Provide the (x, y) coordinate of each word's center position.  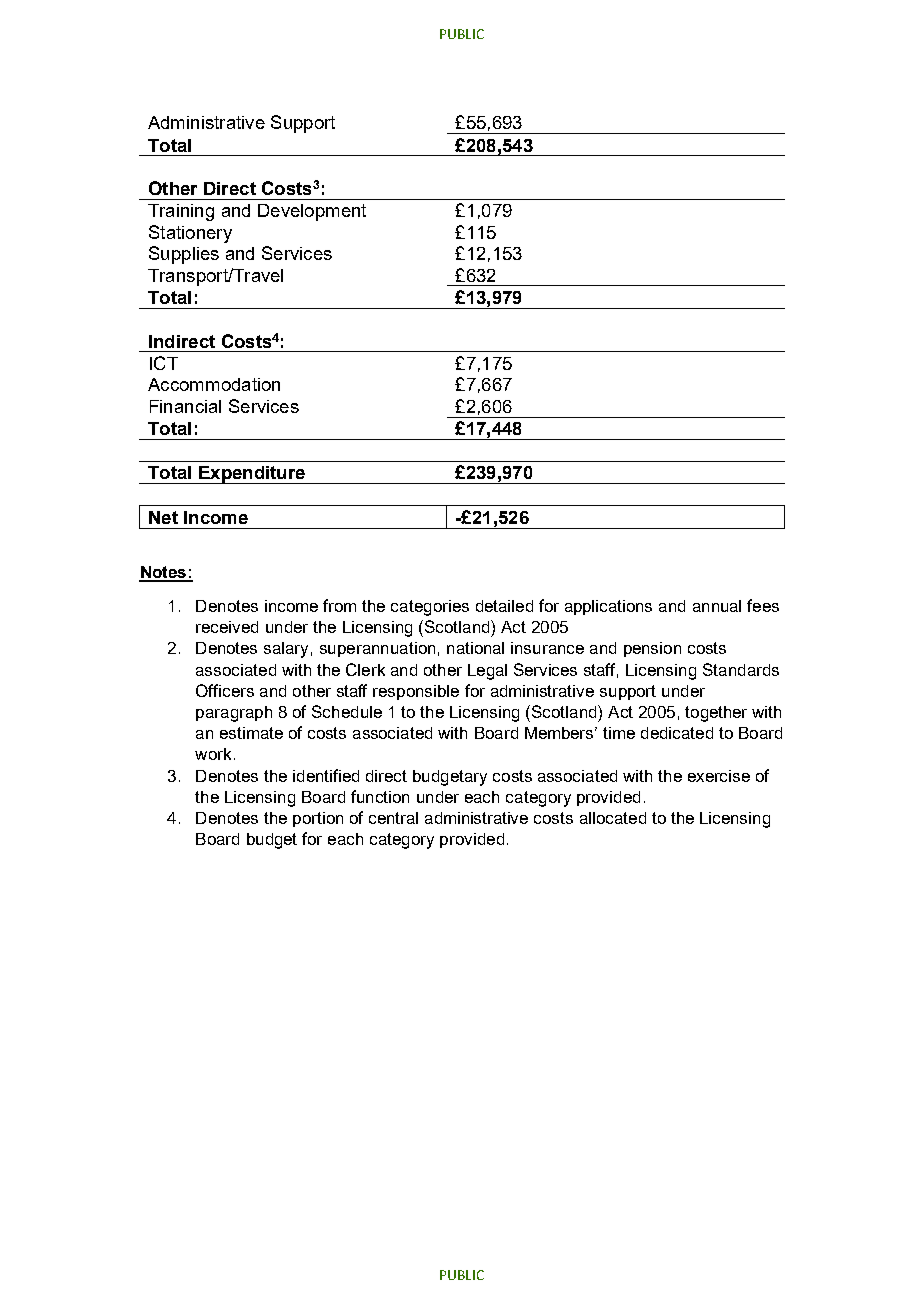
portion (318, 819)
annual (717, 606)
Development (312, 212)
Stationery (190, 234)
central (393, 818)
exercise (719, 776)
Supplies (184, 255)
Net (163, 517)
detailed (504, 606)
